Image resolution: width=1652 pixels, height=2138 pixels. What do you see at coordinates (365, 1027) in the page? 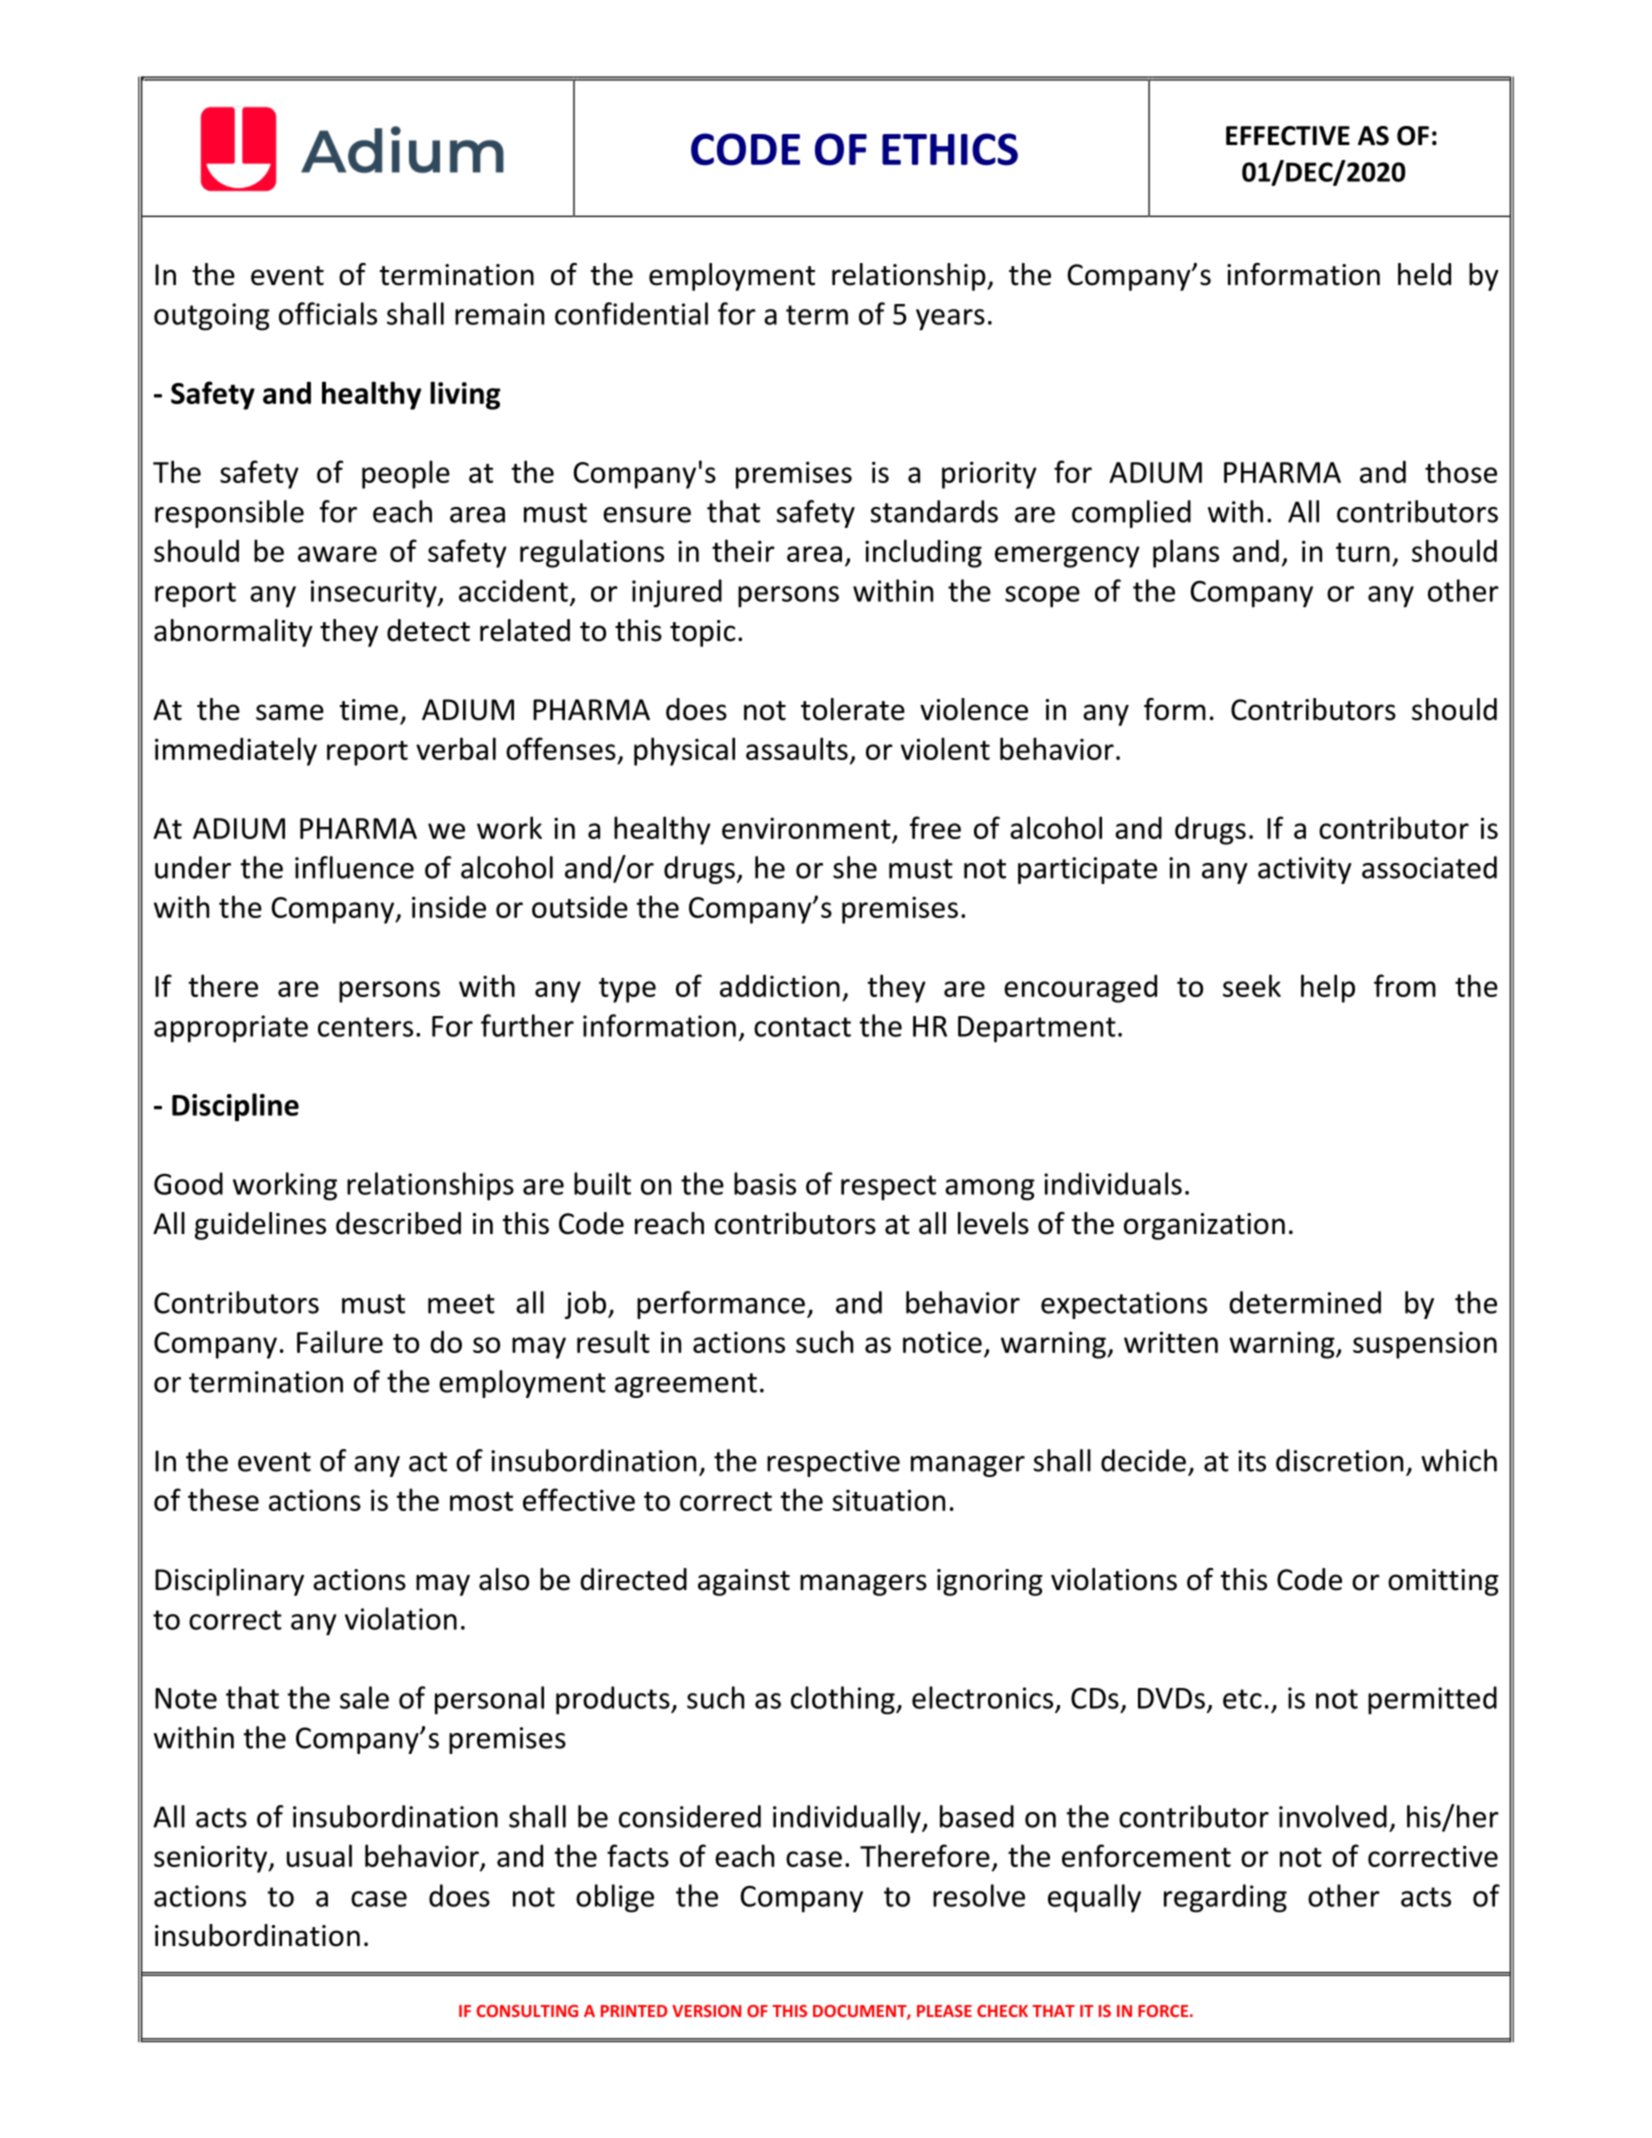
I see `centers` at bounding box center [365, 1027].
